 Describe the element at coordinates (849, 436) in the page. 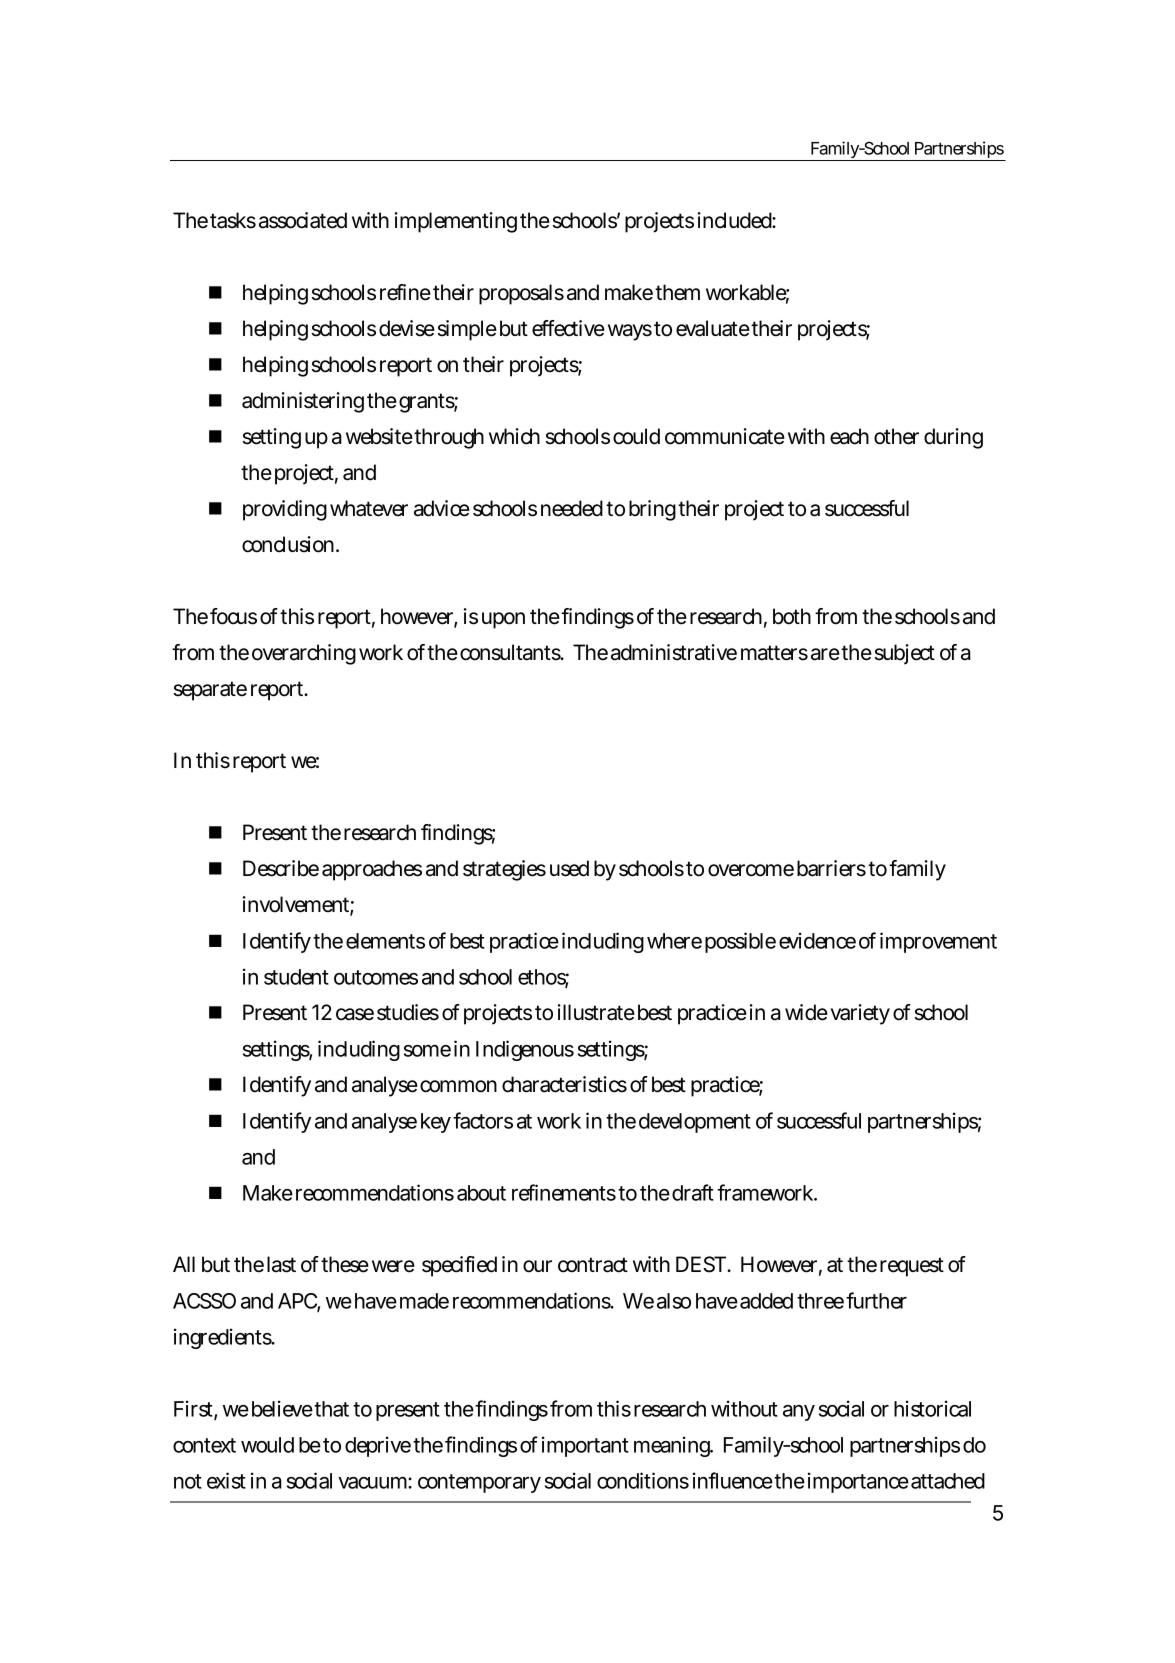

I see `each` at that location.
